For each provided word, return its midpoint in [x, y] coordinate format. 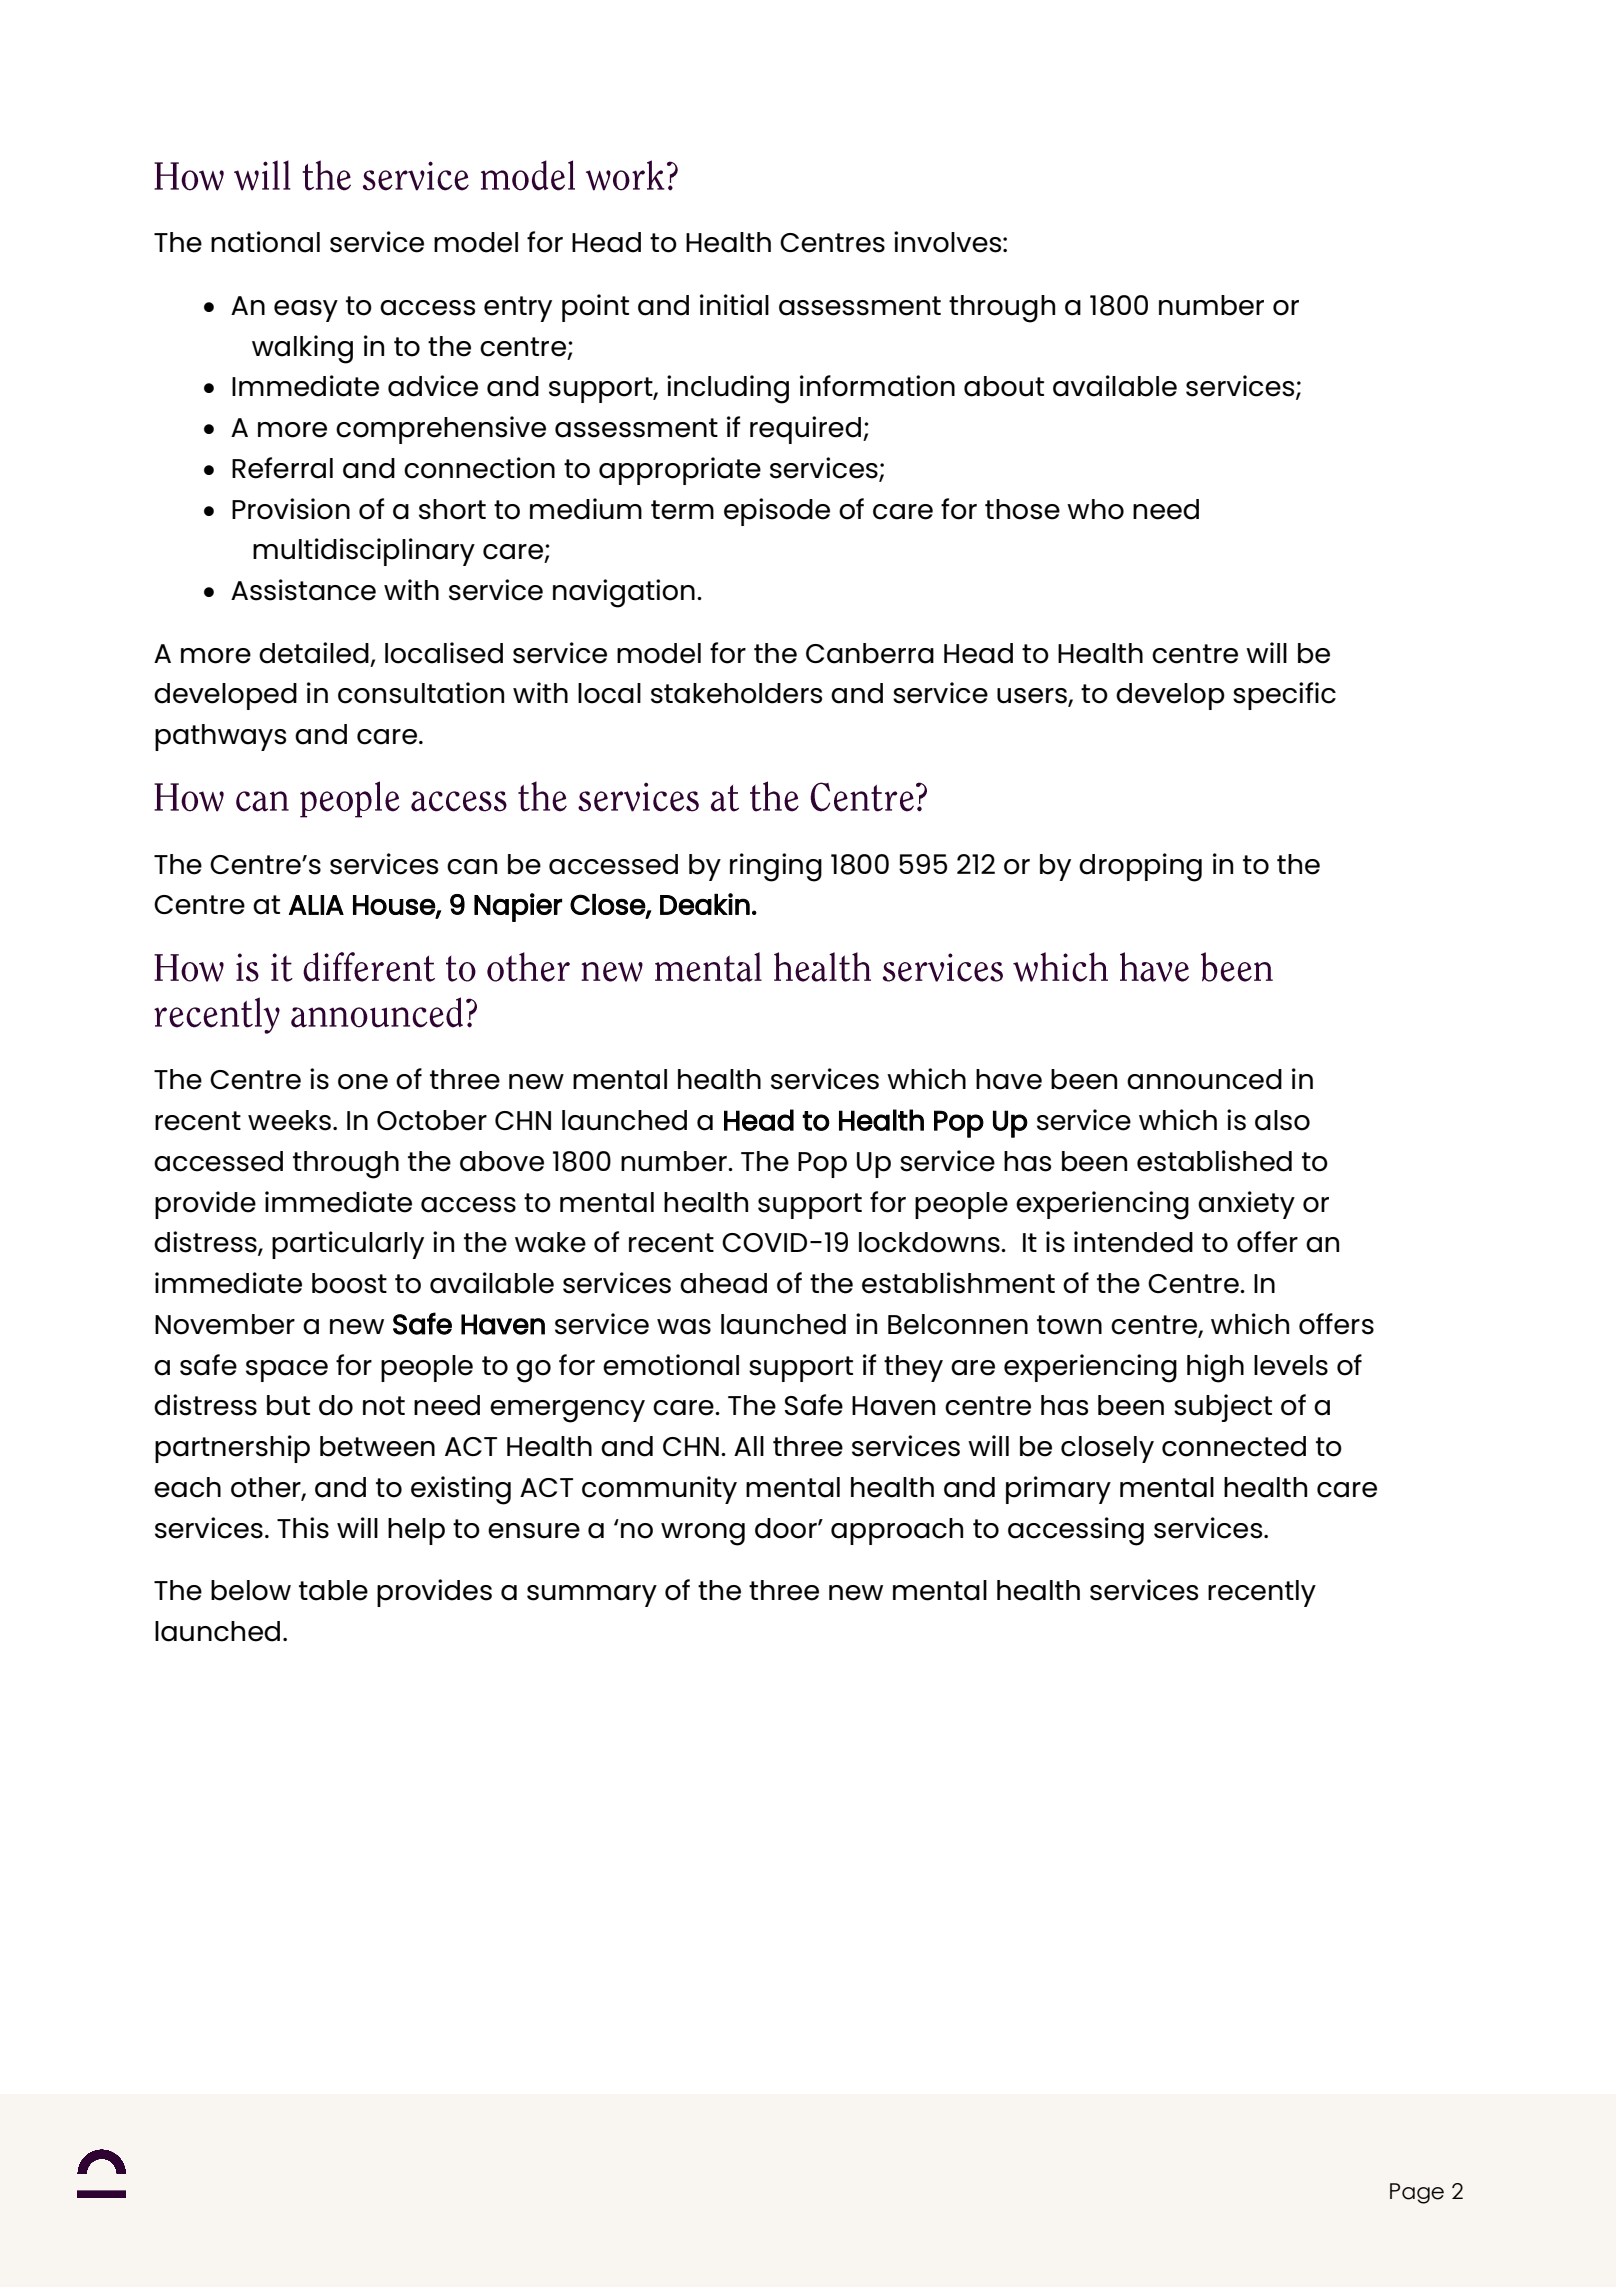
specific [1284, 696]
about [1004, 386]
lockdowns [930, 1242]
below [251, 1590]
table [333, 1590]
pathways [220, 737]
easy [306, 311]
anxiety [1246, 1205]
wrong [703, 1534]
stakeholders [736, 693]
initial [734, 305]
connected [1234, 1446]
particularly [348, 1245]
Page [1417, 2193]
